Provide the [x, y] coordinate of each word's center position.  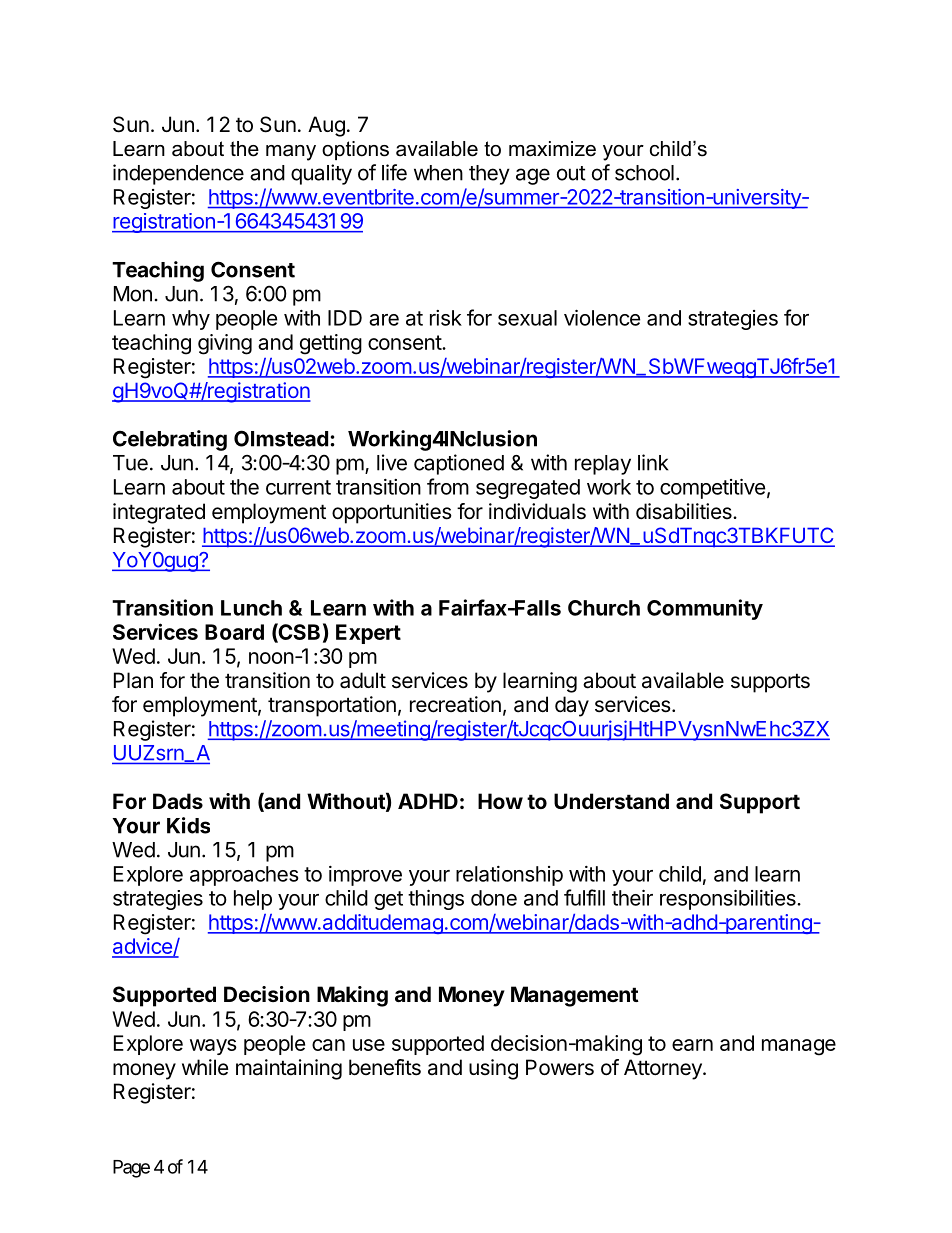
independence [178, 174]
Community [705, 609]
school [644, 173]
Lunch [251, 608]
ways [213, 1047]
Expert [368, 634]
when [438, 173]
